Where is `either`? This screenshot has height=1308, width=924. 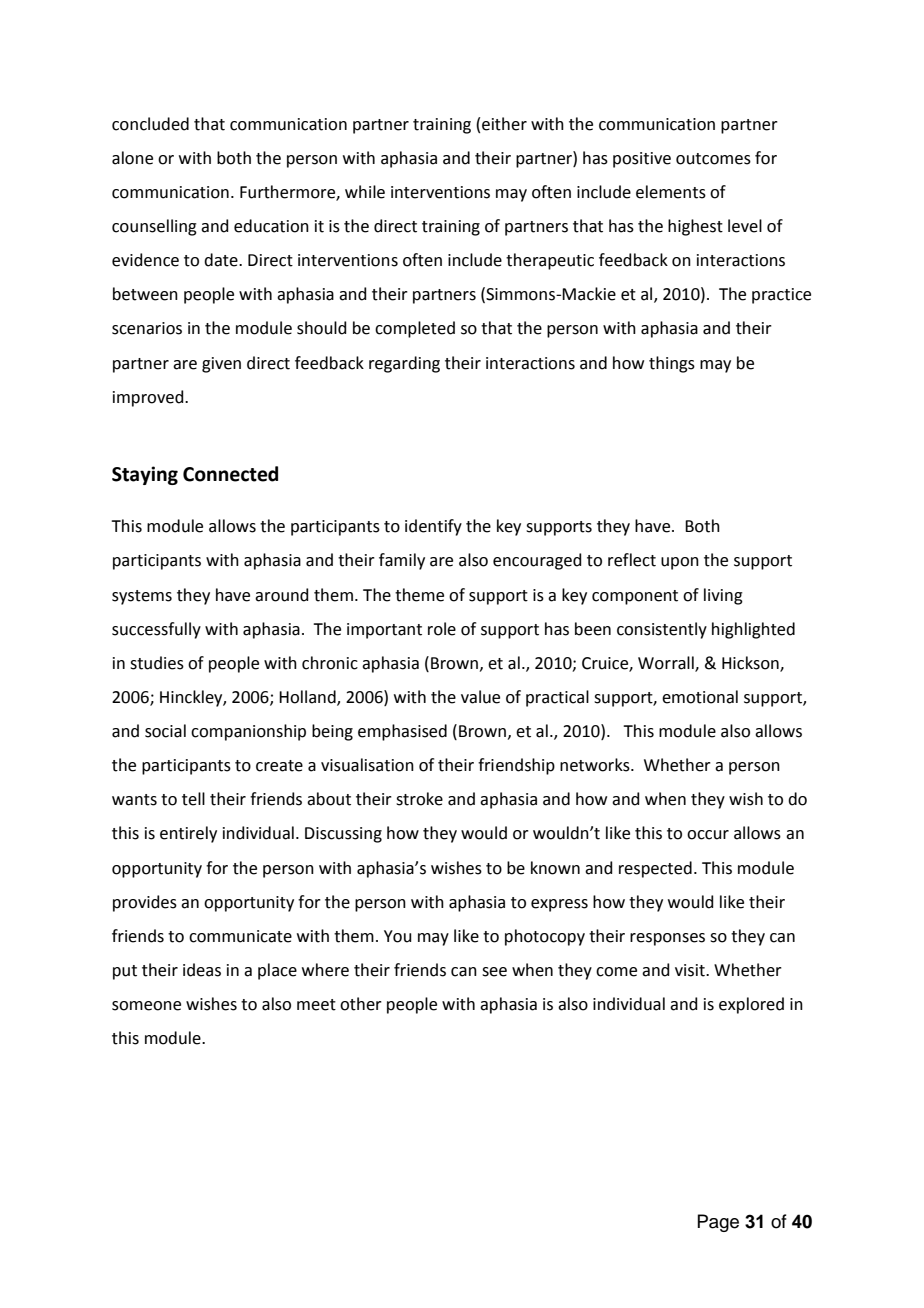 either is located at coordinates (504, 124).
